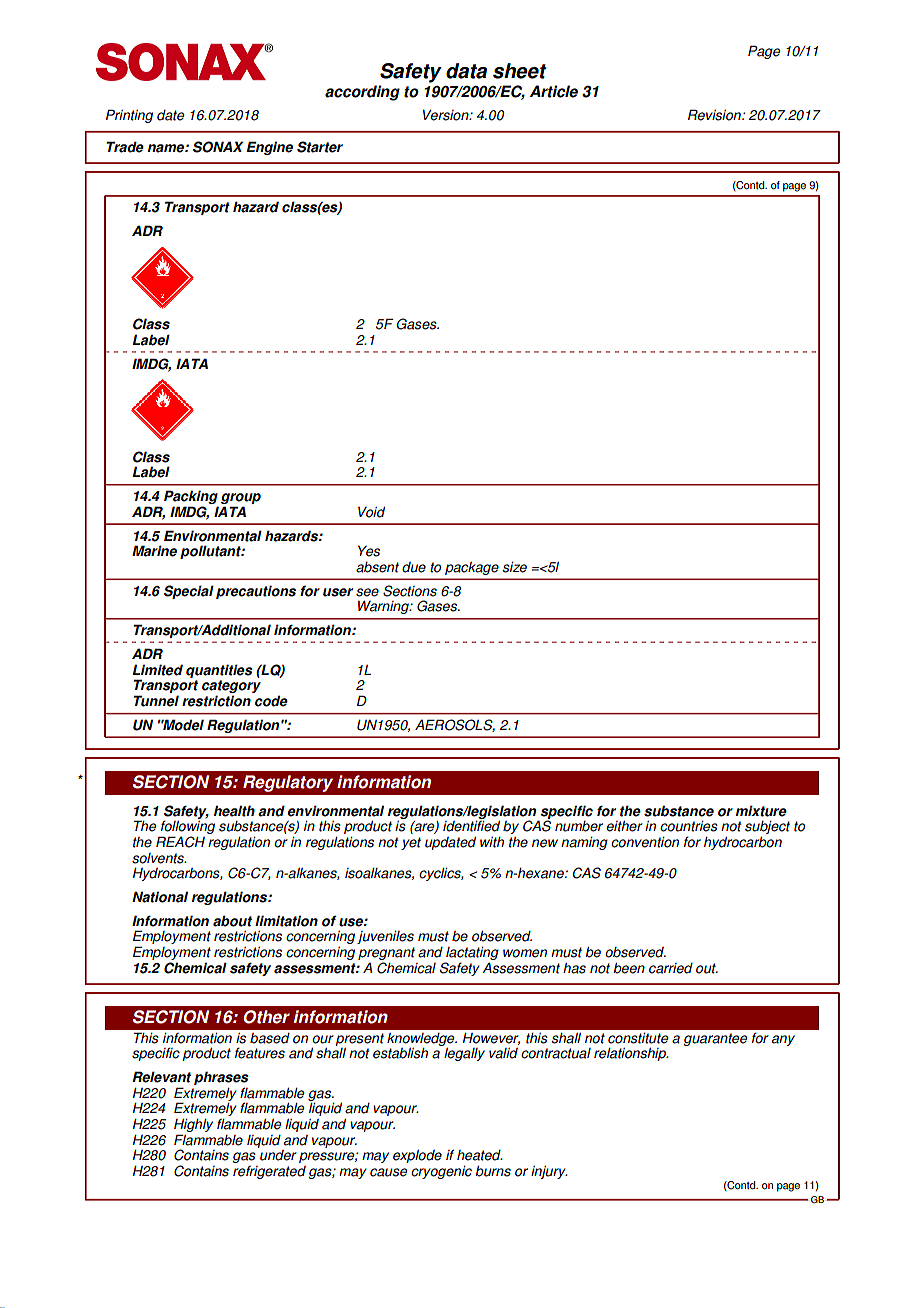  What do you see at coordinates (715, 115) in the image?
I see `Revision` at bounding box center [715, 115].
